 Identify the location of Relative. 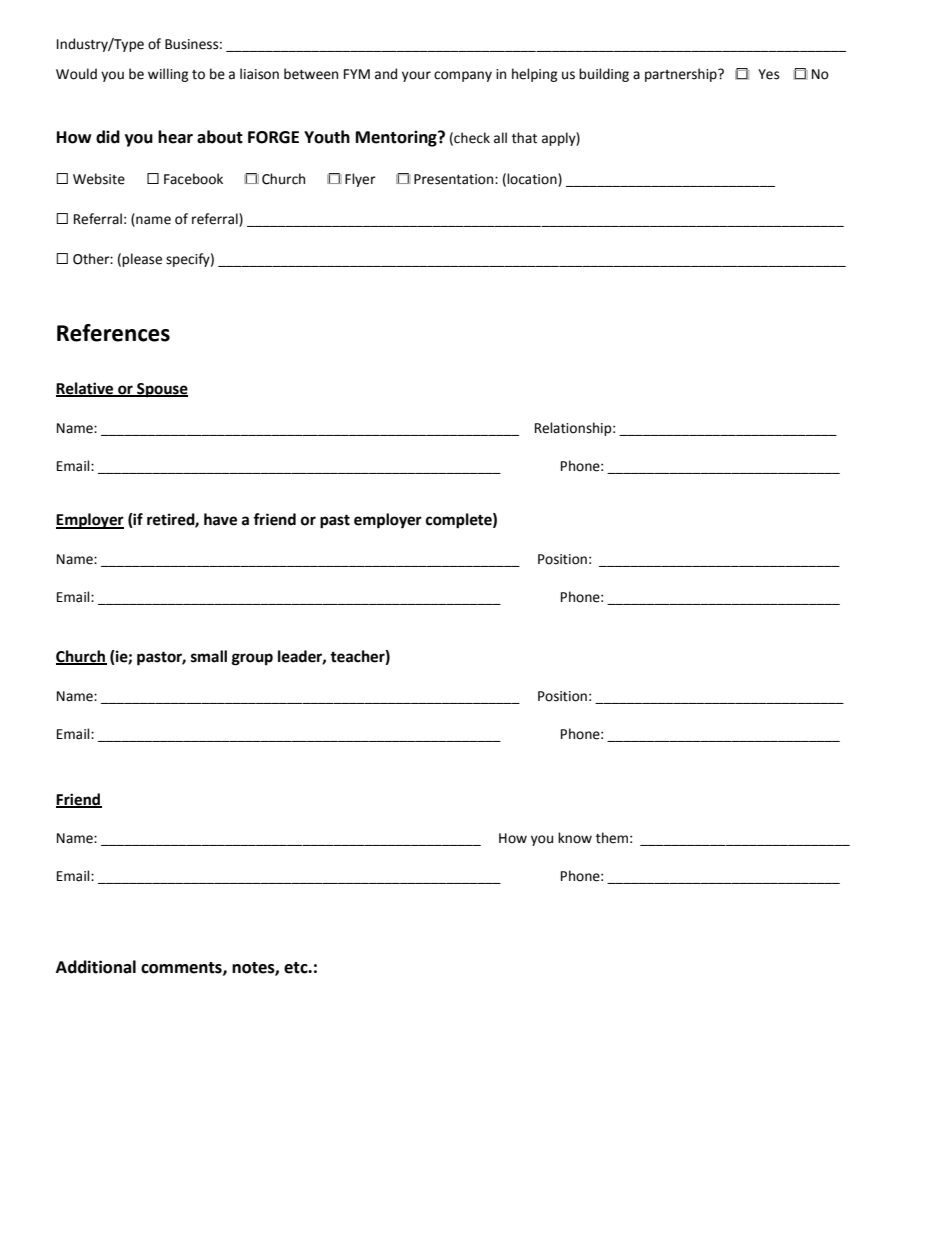
(86, 389).
